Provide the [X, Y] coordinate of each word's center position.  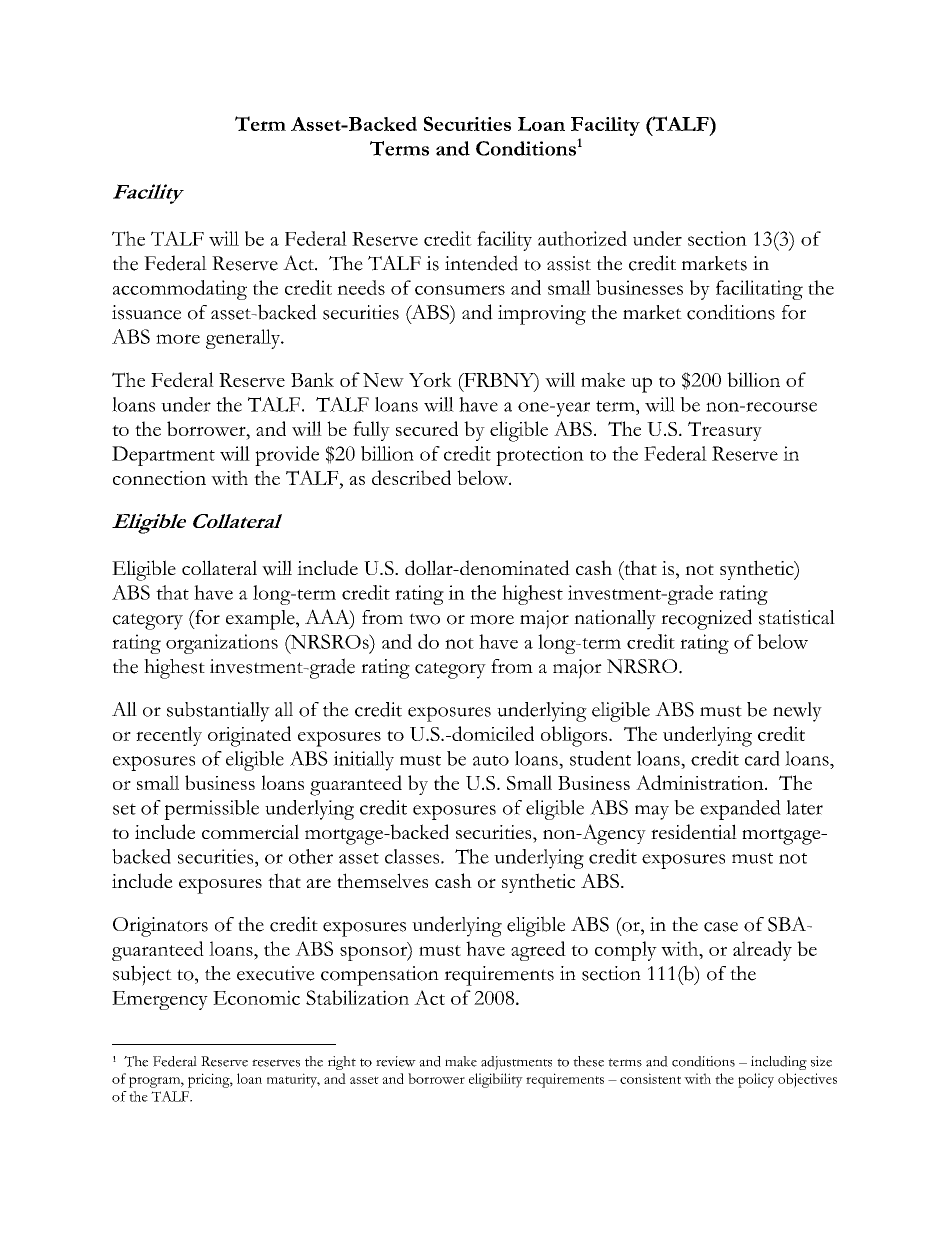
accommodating [180, 290]
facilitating [759, 290]
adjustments [516, 1063]
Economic [256, 997]
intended [481, 263]
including [779, 1063]
